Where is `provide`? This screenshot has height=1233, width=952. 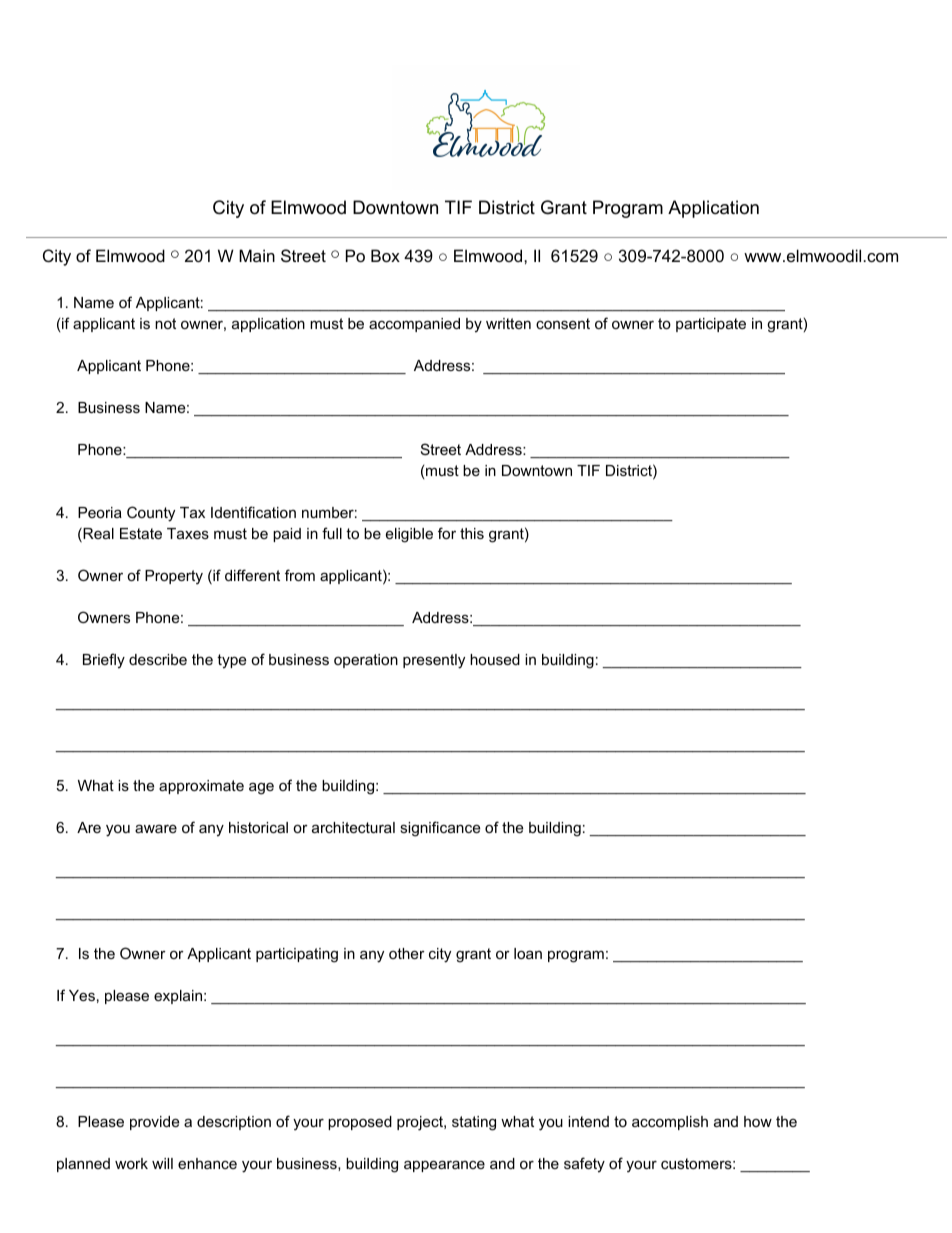
provide is located at coordinates (154, 1123).
